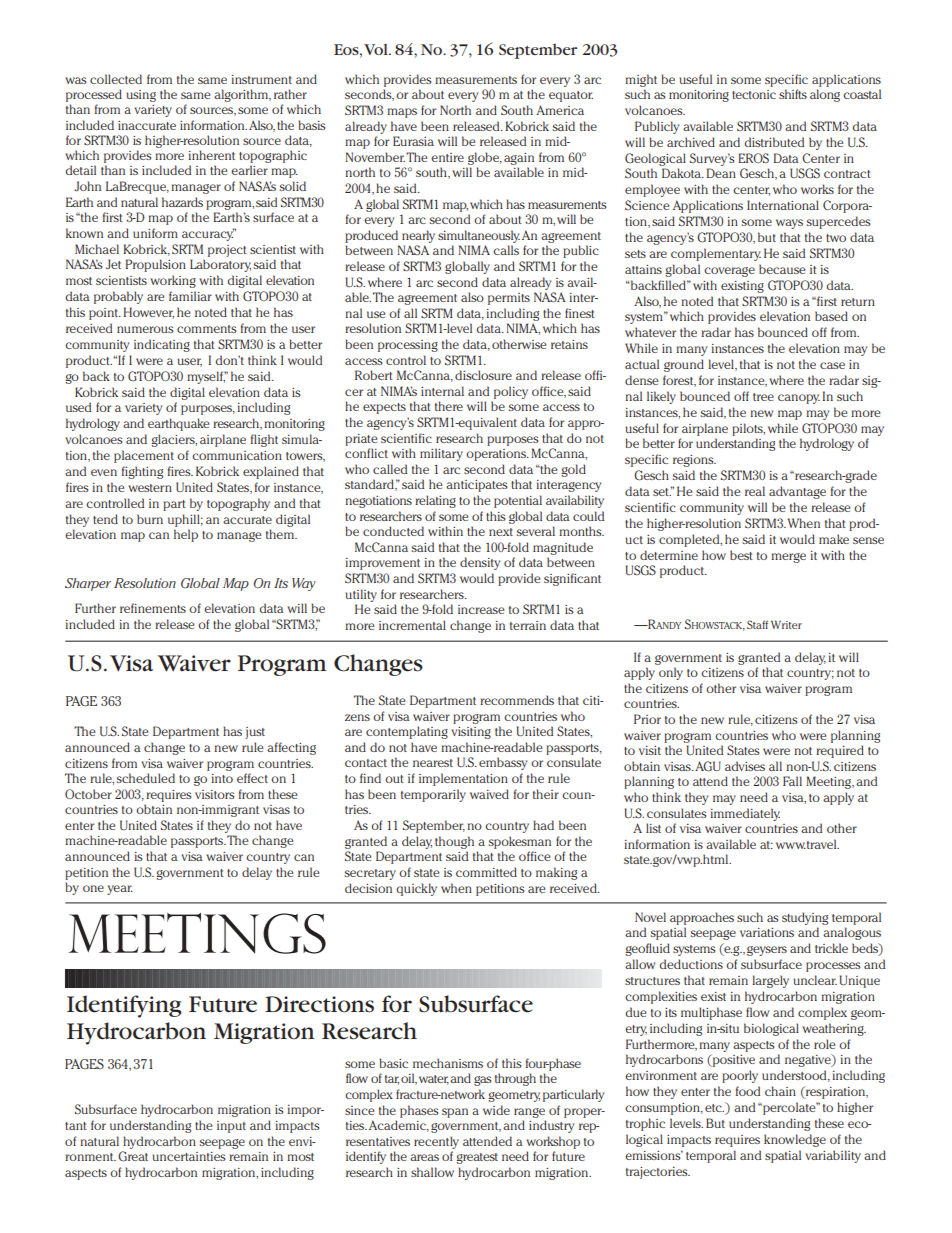 The image size is (952, 1233). I want to click on span, so click(455, 1113).
